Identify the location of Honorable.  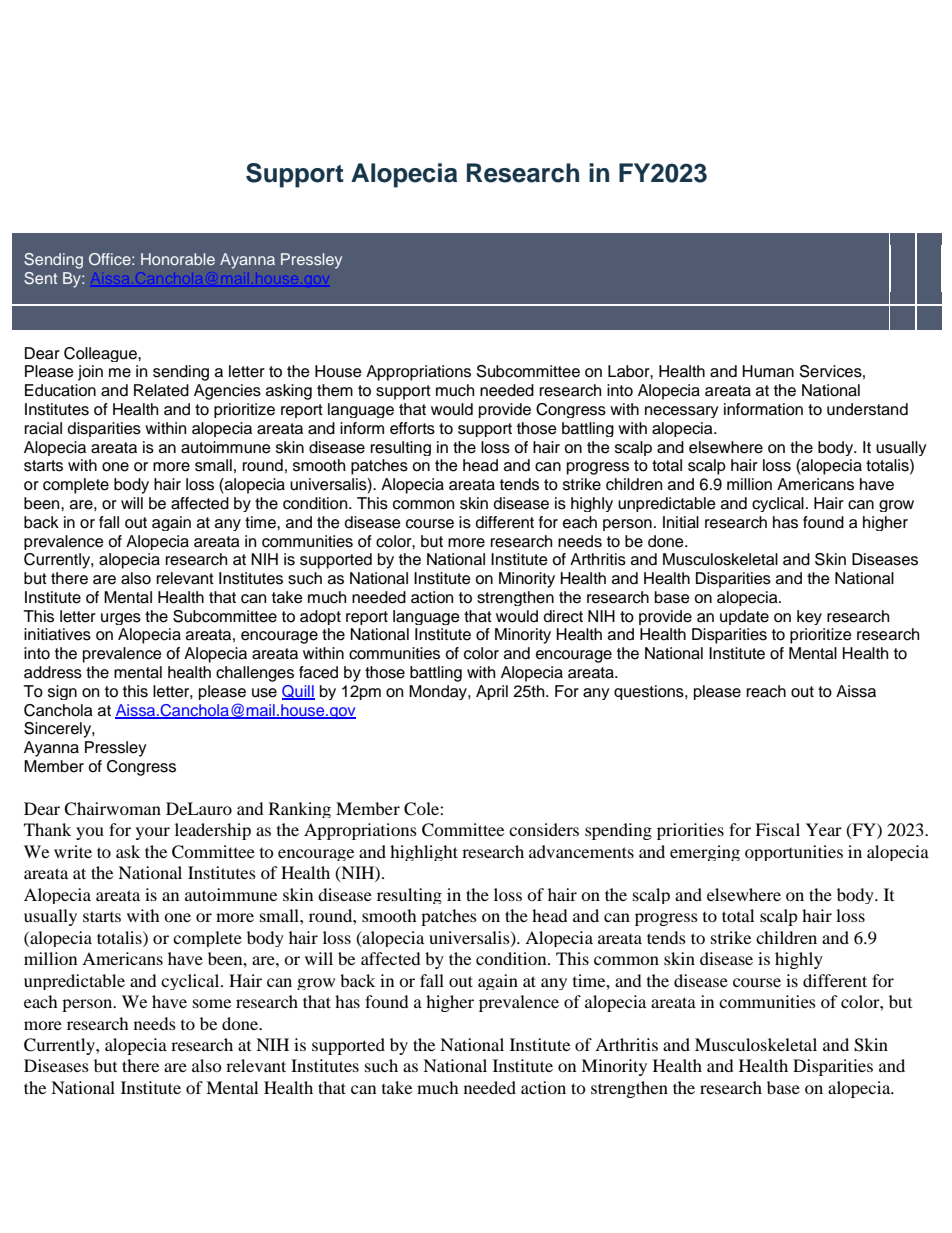
(178, 259).
